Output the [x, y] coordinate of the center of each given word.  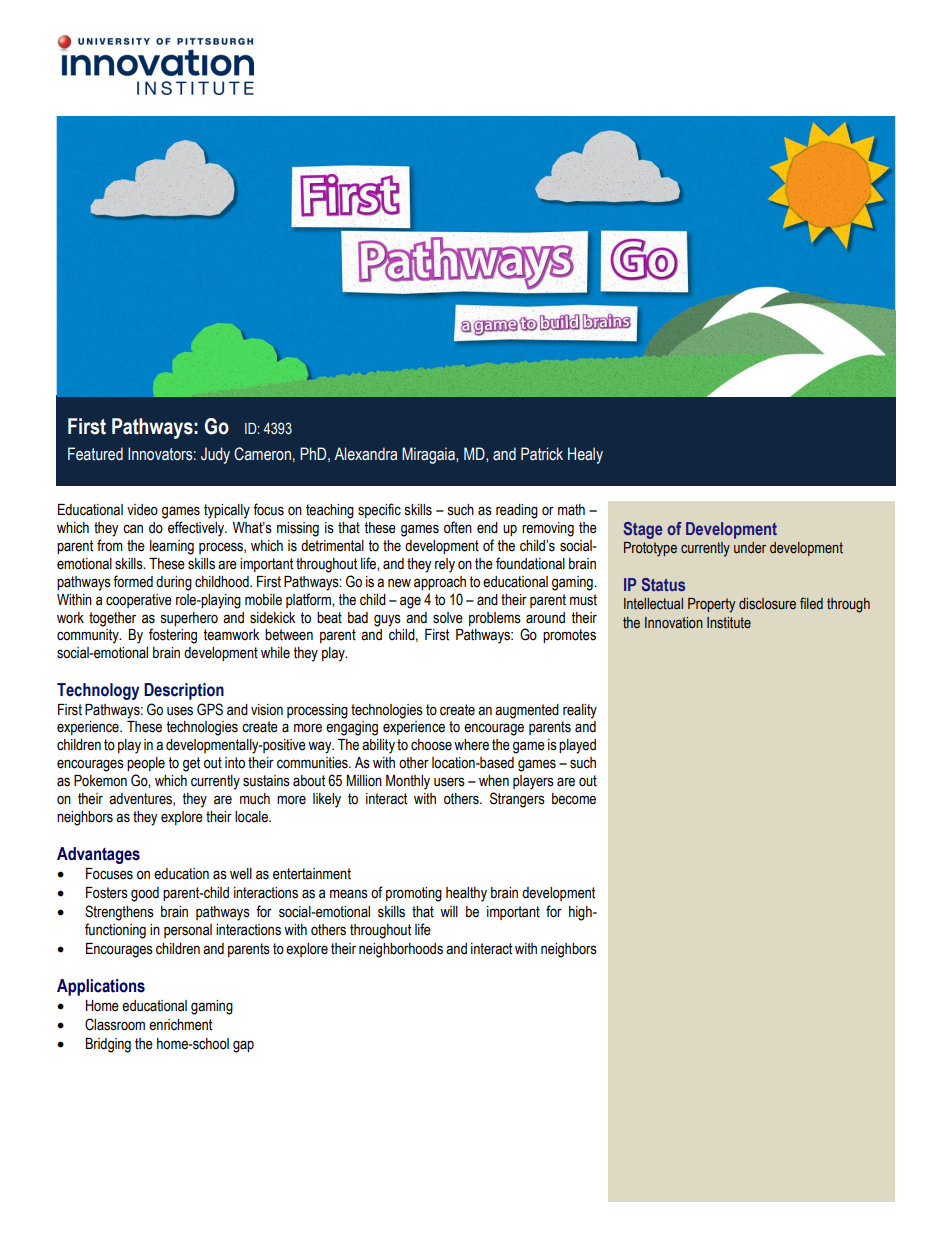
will [449, 911]
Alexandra [365, 454]
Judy [215, 455]
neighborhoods [401, 950]
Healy [585, 455]
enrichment [180, 1025]
